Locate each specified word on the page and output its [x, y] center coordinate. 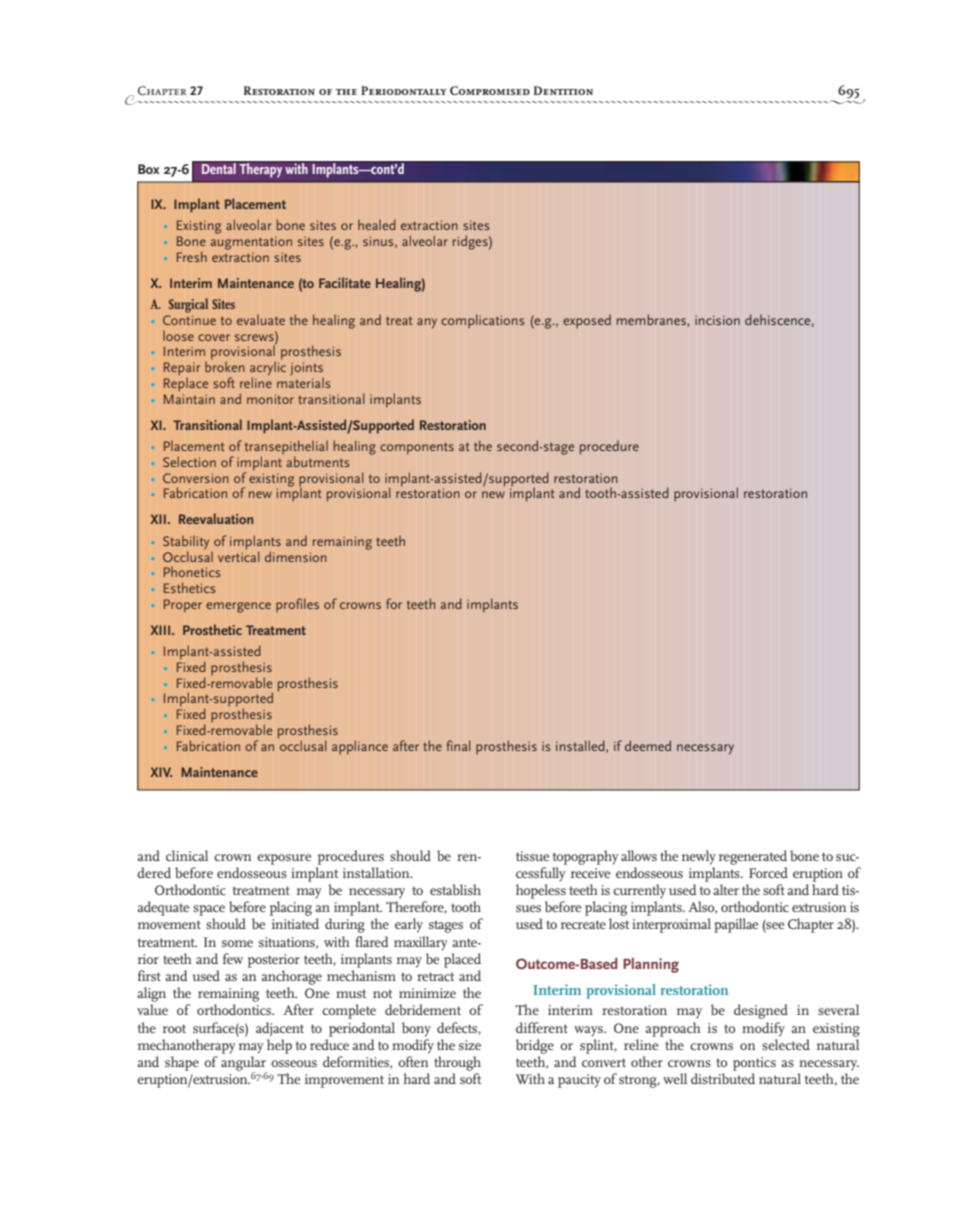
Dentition [563, 90]
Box [148, 169]
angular [244, 1064]
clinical [187, 855]
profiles [297, 605]
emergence [238, 607]
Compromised [490, 90]
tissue [533, 856]
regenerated [753, 857]
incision [717, 320]
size [470, 1045]
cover [214, 337]
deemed [648, 745]
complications [482, 321]
